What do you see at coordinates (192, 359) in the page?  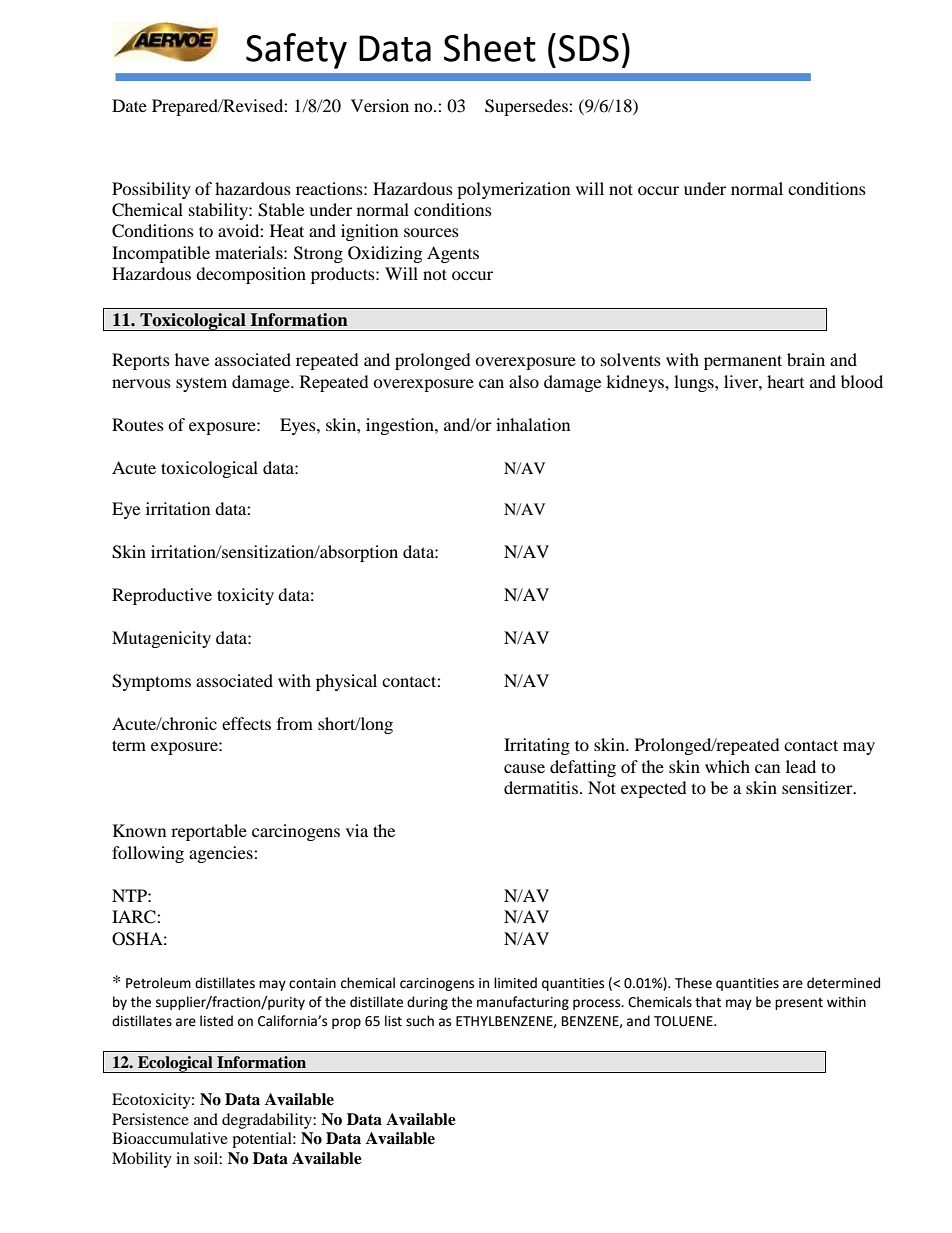 I see `have` at bounding box center [192, 359].
